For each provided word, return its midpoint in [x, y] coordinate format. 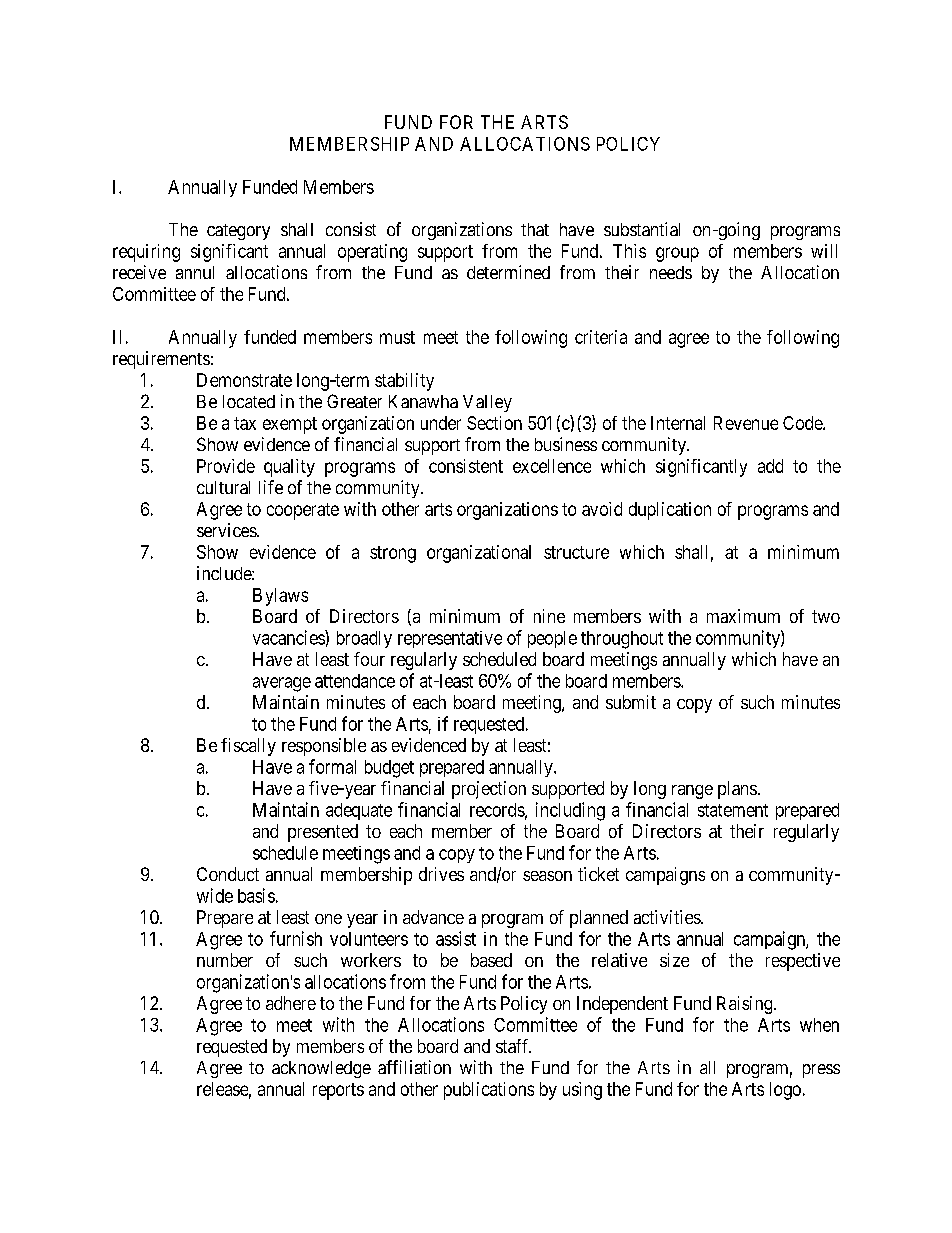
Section [494, 423]
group [677, 254]
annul [195, 272]
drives [441, 874]
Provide [226, 466]
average [282, 684]
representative [450, 639]
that [535, 229]
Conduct [228, 874]
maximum [743, 616]
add [770, 466]
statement [733, 810]
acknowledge [321, 1069]
